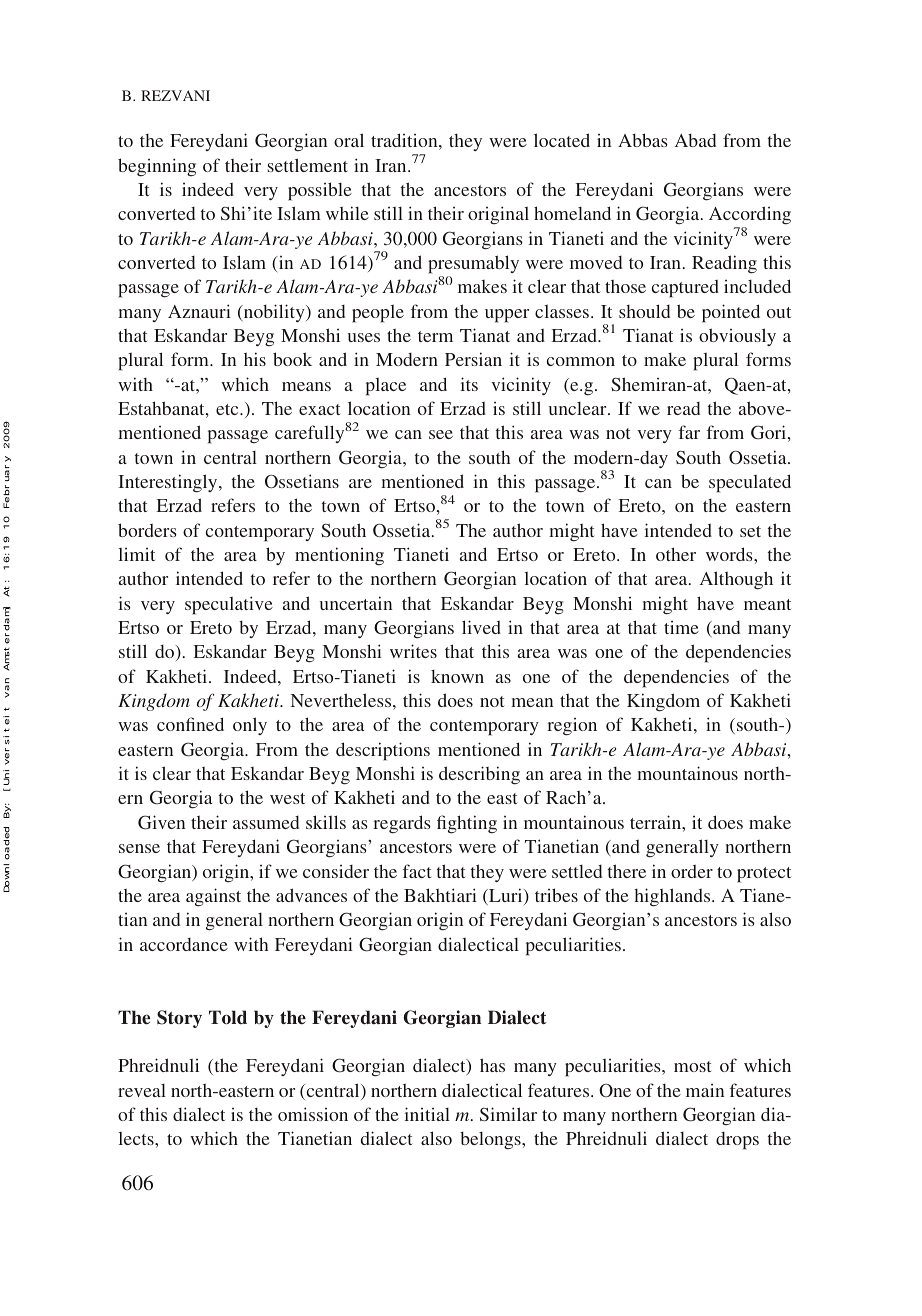 This screenshot has width=922, height=1316. I want to click on Given, so click(161, 822).
